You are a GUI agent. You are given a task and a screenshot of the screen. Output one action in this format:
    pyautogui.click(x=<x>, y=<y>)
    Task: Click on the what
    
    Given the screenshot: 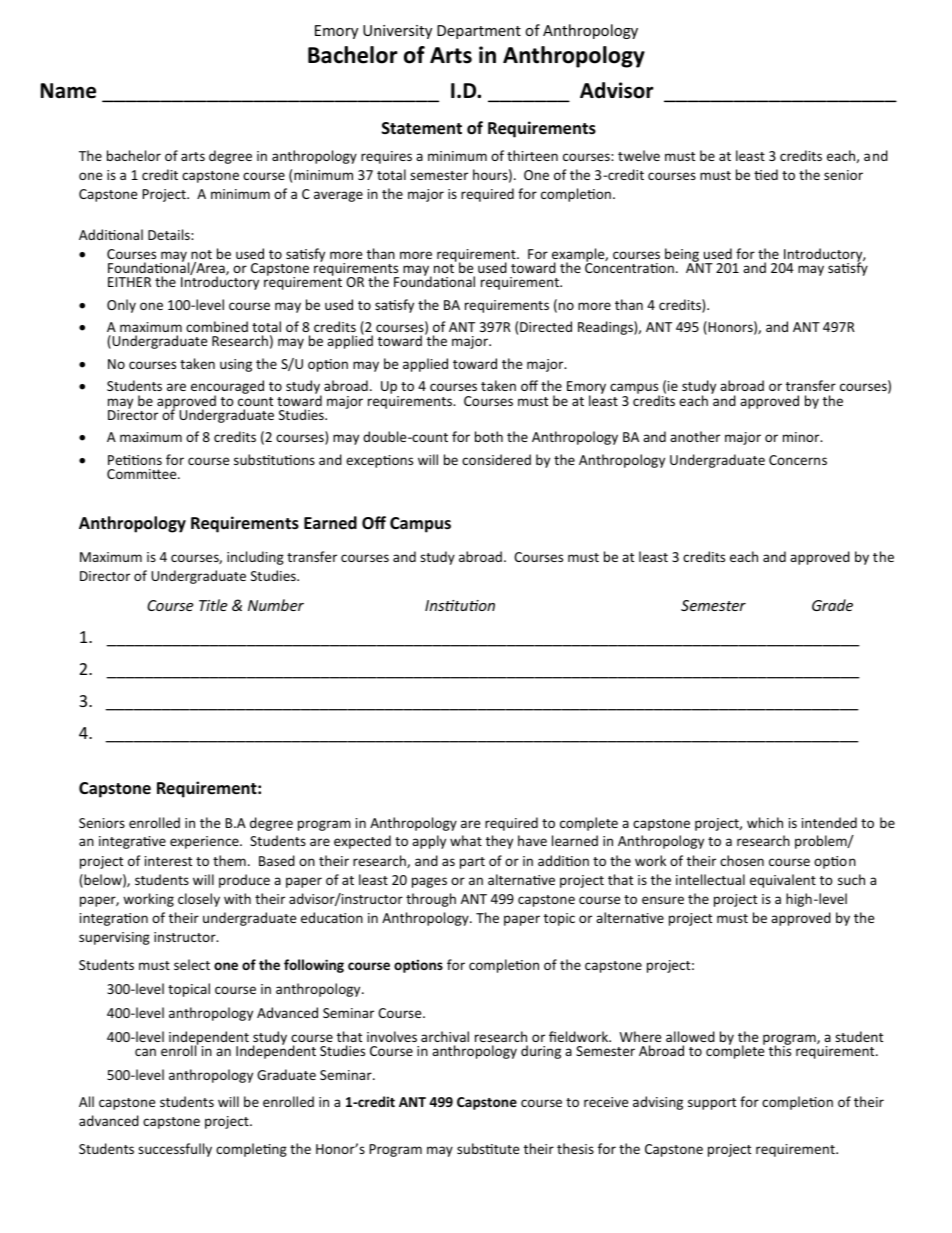 What is the action you would take?
    pyautogui.click(x=466, y=840)
